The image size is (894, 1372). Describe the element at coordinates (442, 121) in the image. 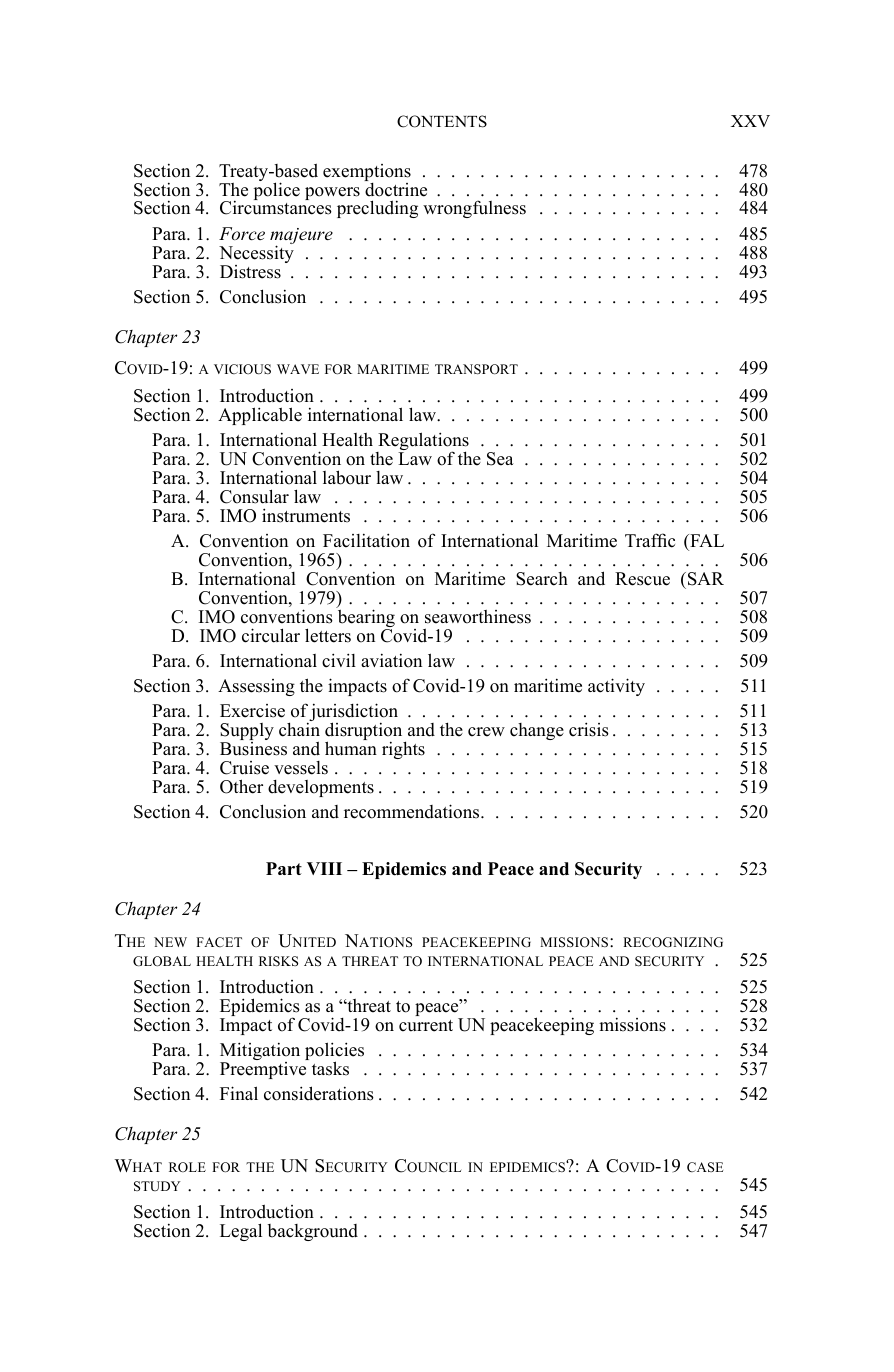

I see `CONTENTS` at that location.
